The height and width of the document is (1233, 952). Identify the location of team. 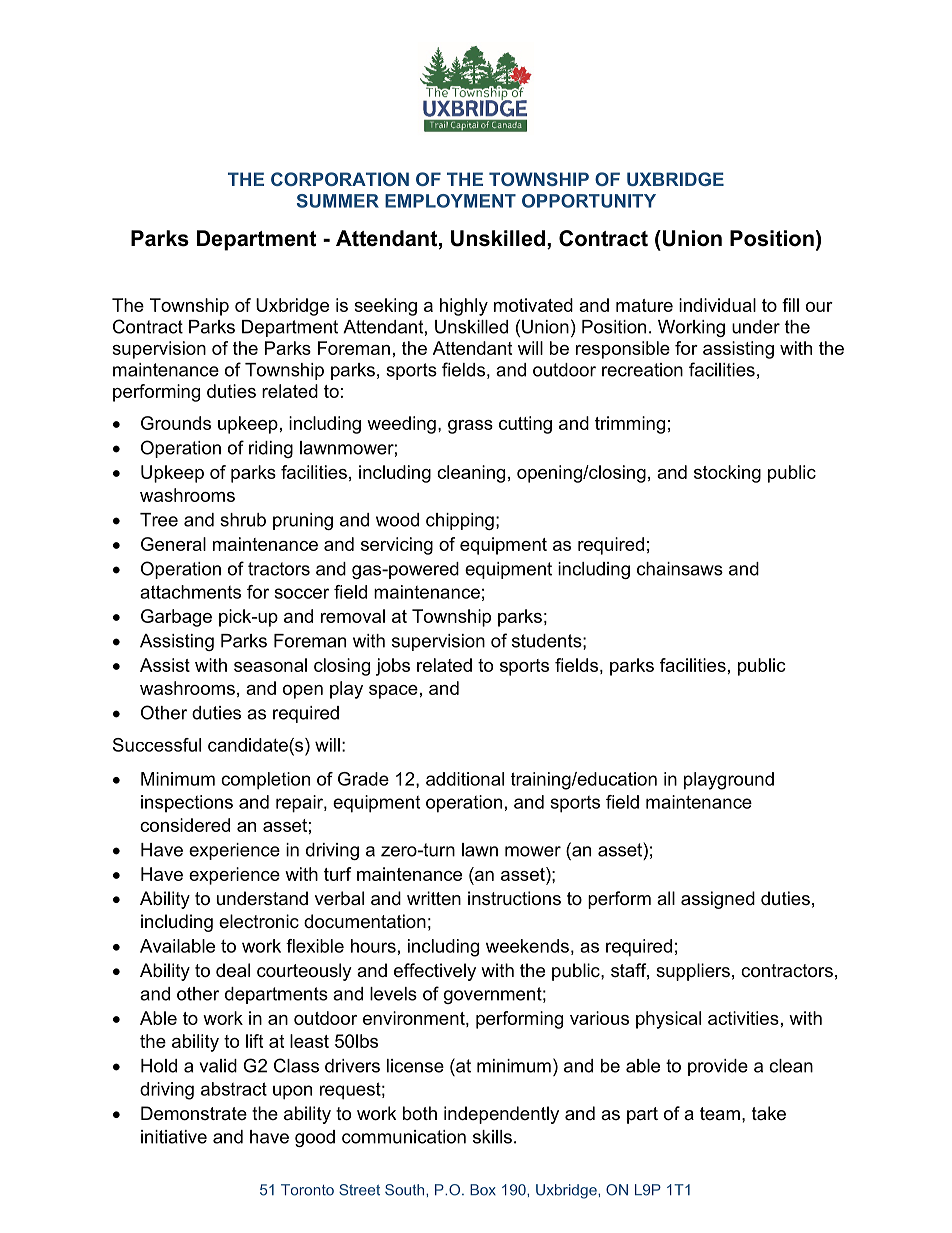
(720, 1113).
